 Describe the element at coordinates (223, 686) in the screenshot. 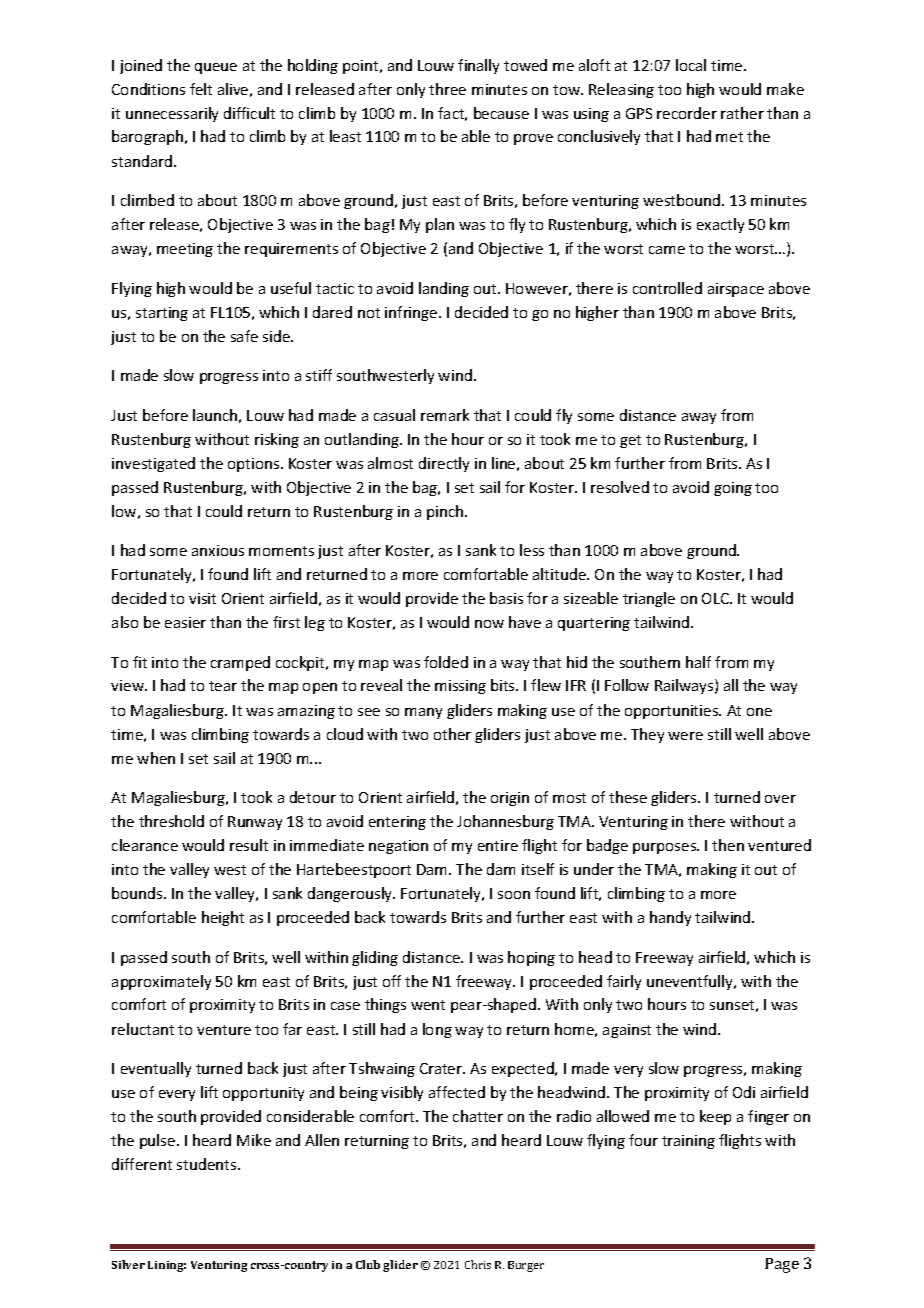

I see `tear` at that location.
